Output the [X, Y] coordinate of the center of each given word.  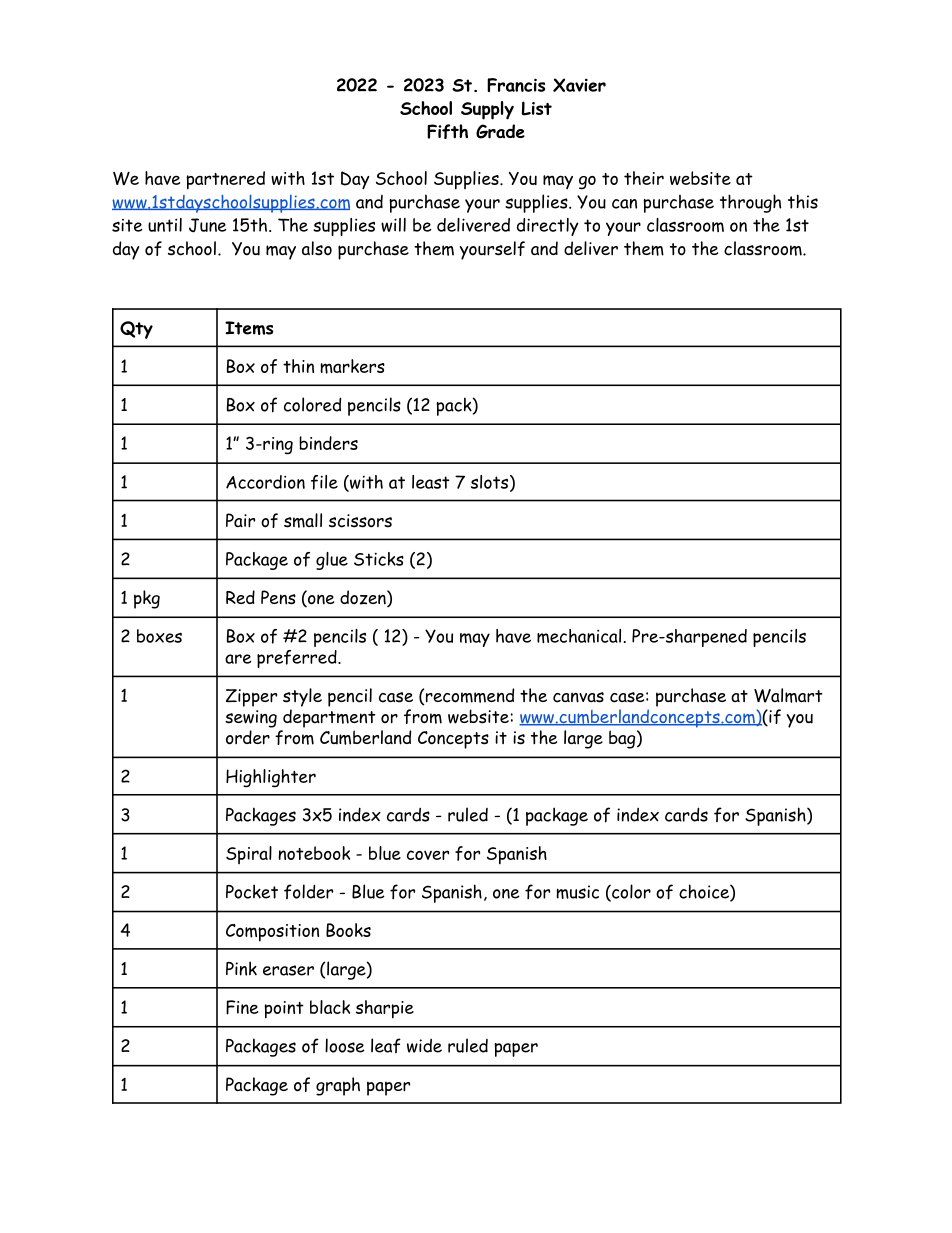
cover [428, 855]
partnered [225, 180]
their [644, 178]
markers [352, 366]
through [751, 203]
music [577, 892]
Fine [242, 1007]
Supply [487, 110]
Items [249, 328]
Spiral [249, 855]
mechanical [579, 636]
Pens [278, 597]
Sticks [379, 559]
